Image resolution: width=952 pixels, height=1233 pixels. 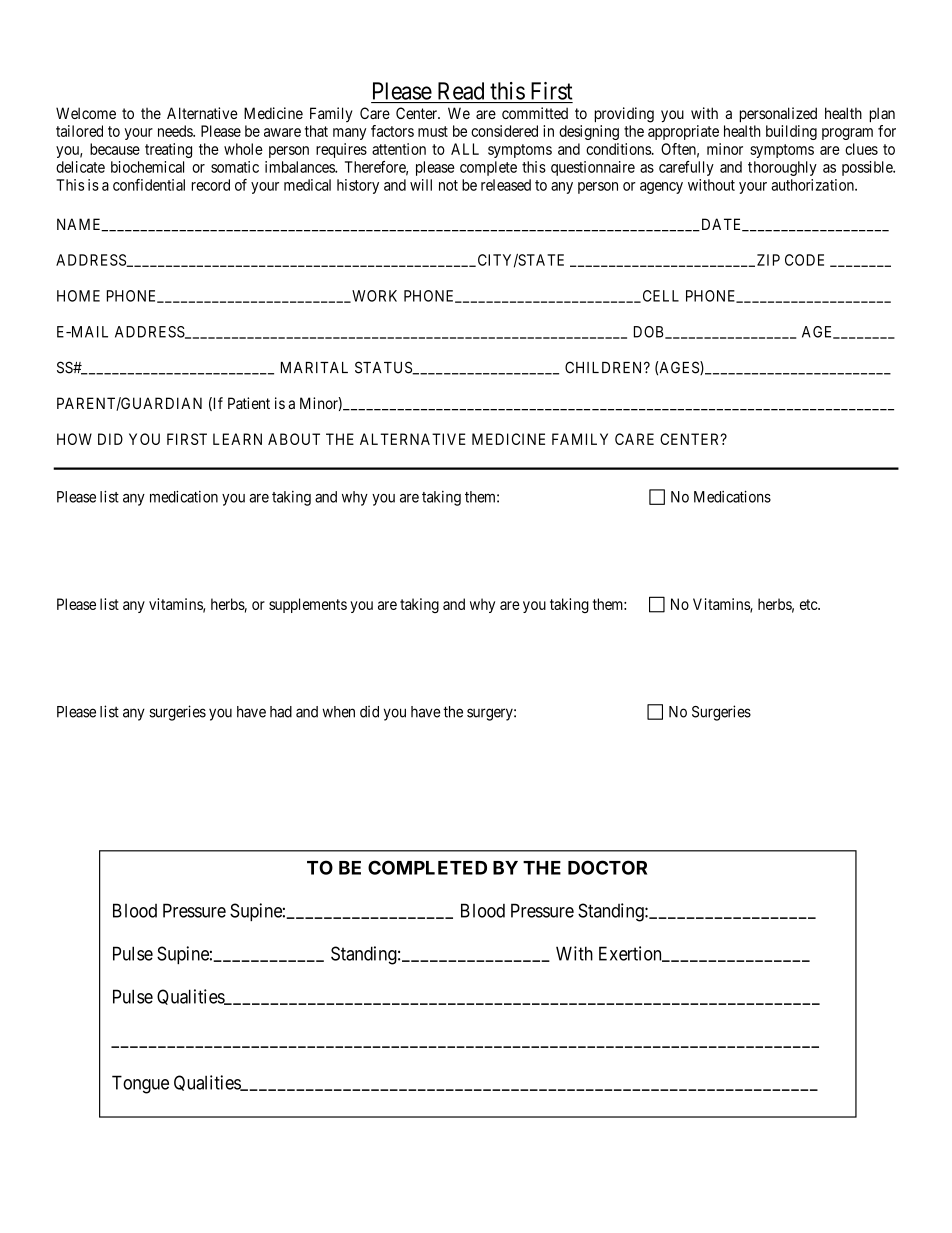 What do you see at coordinates (791, 132) in the screenshot?
I see `building` at bounding box center [791, 132].
